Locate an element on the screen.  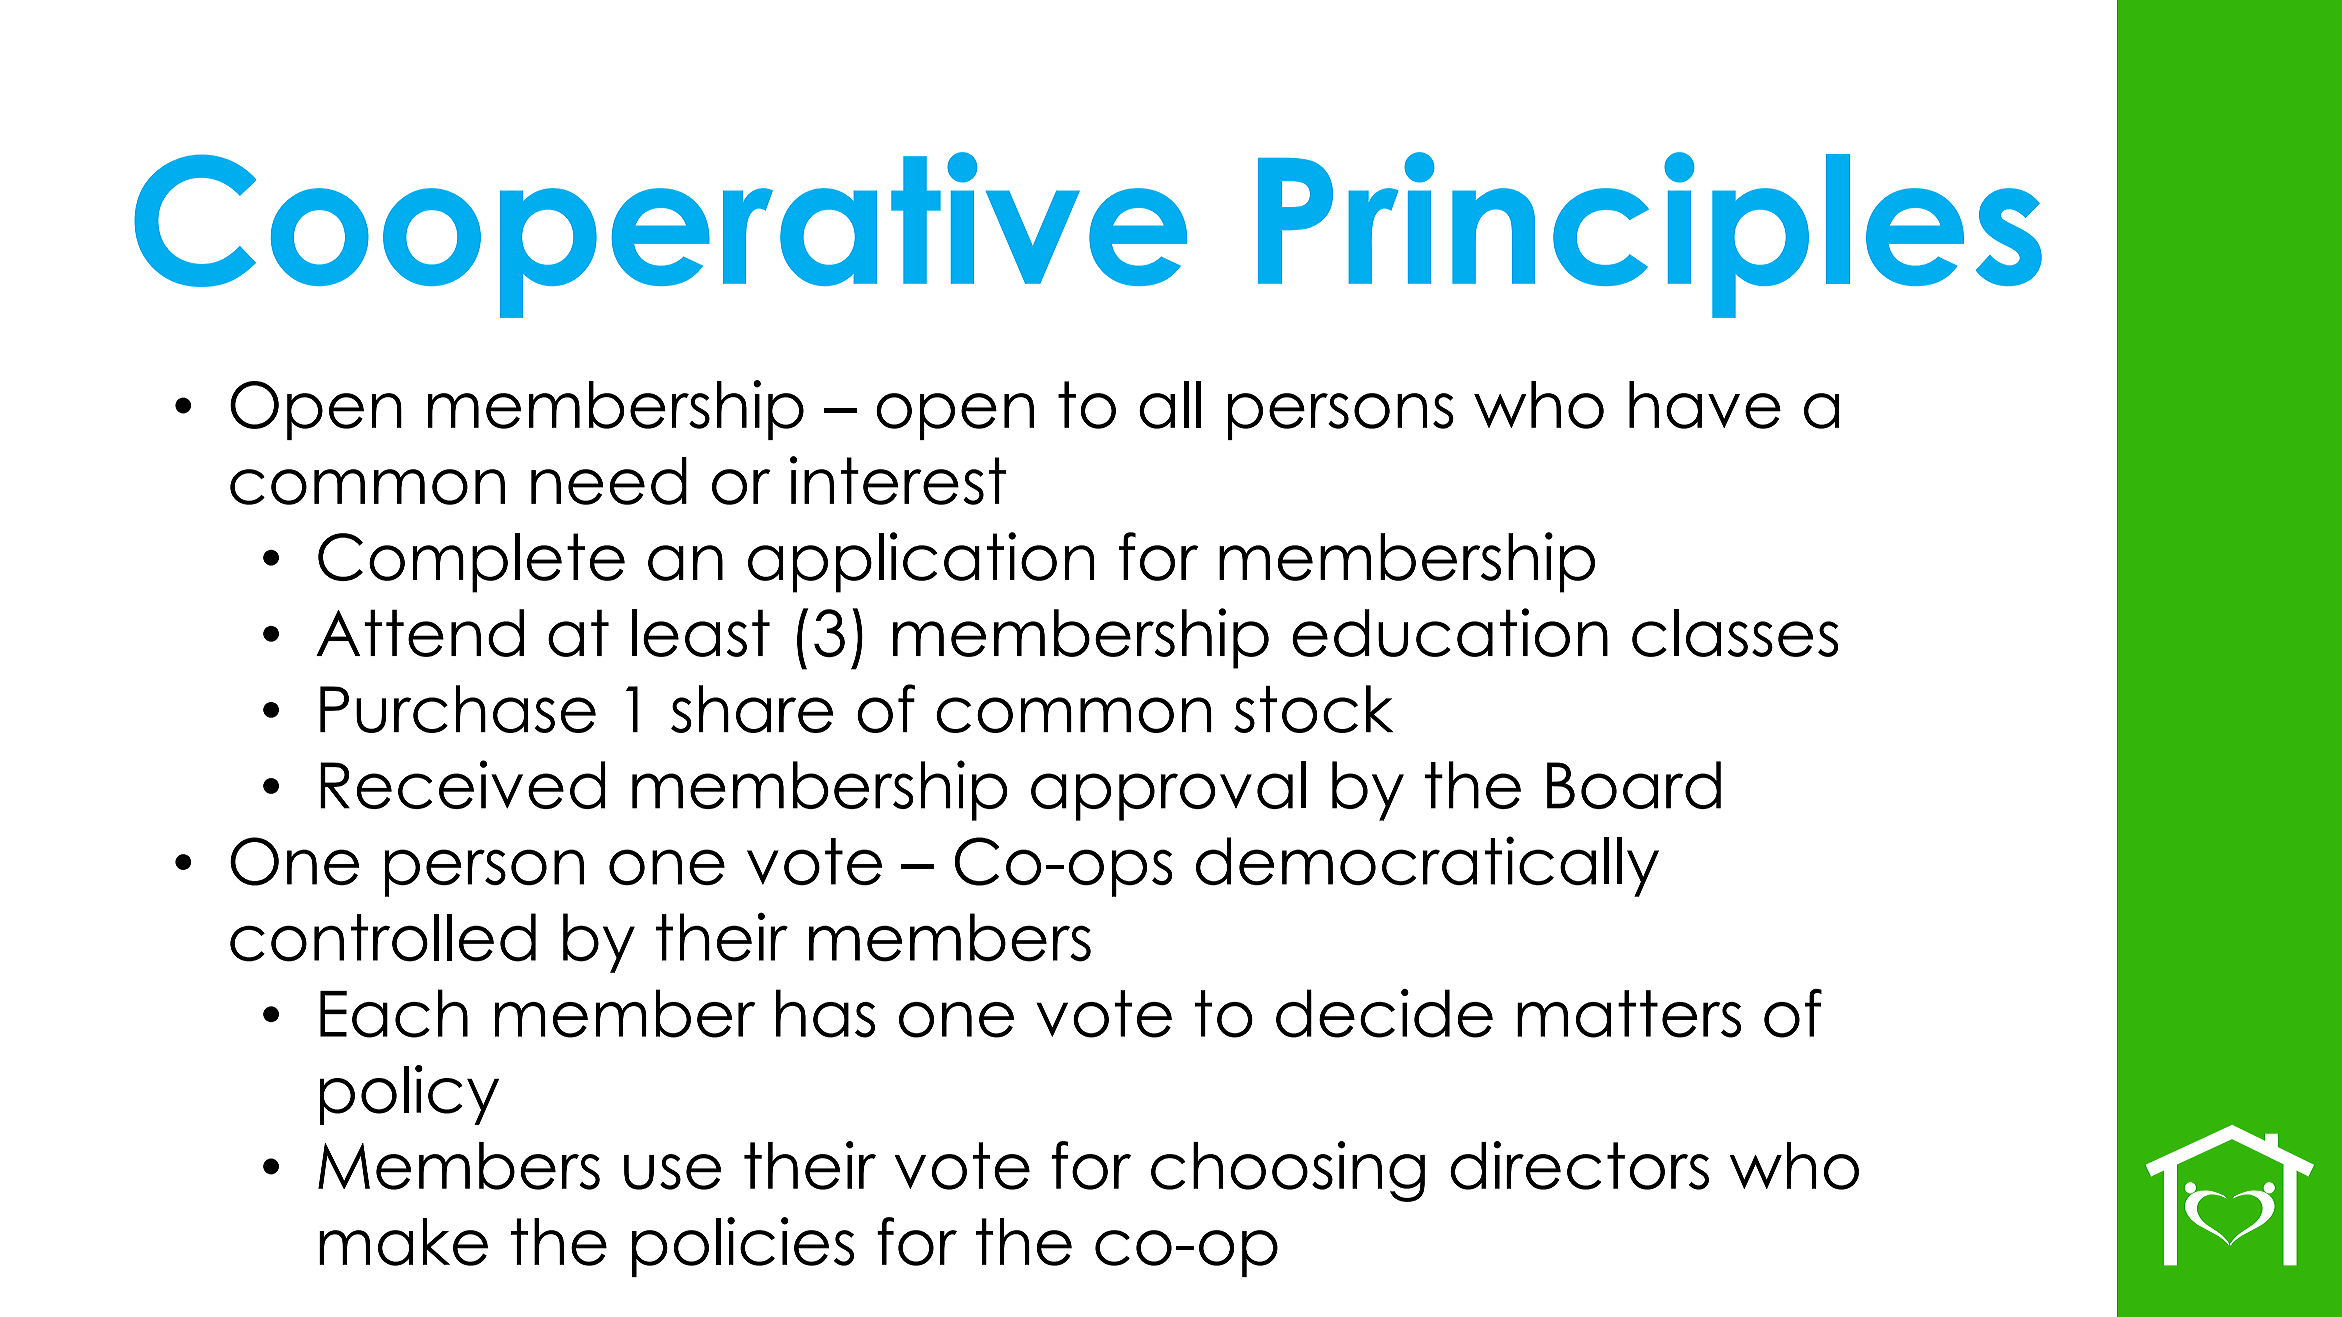
have is located at coordinates (1705, 405).
